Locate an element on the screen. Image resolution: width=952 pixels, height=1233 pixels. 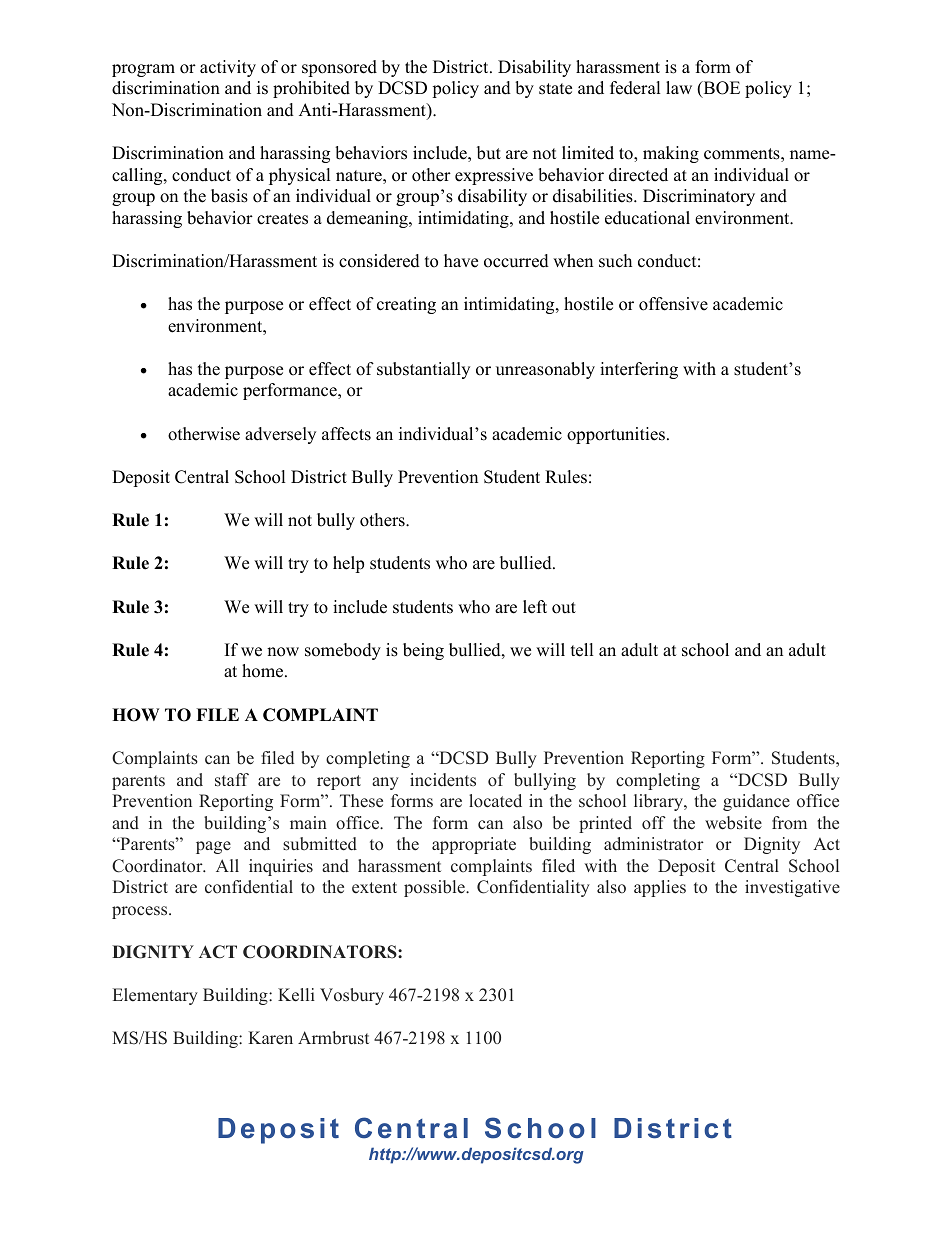
adversely is located at coordinates (280, 435).
